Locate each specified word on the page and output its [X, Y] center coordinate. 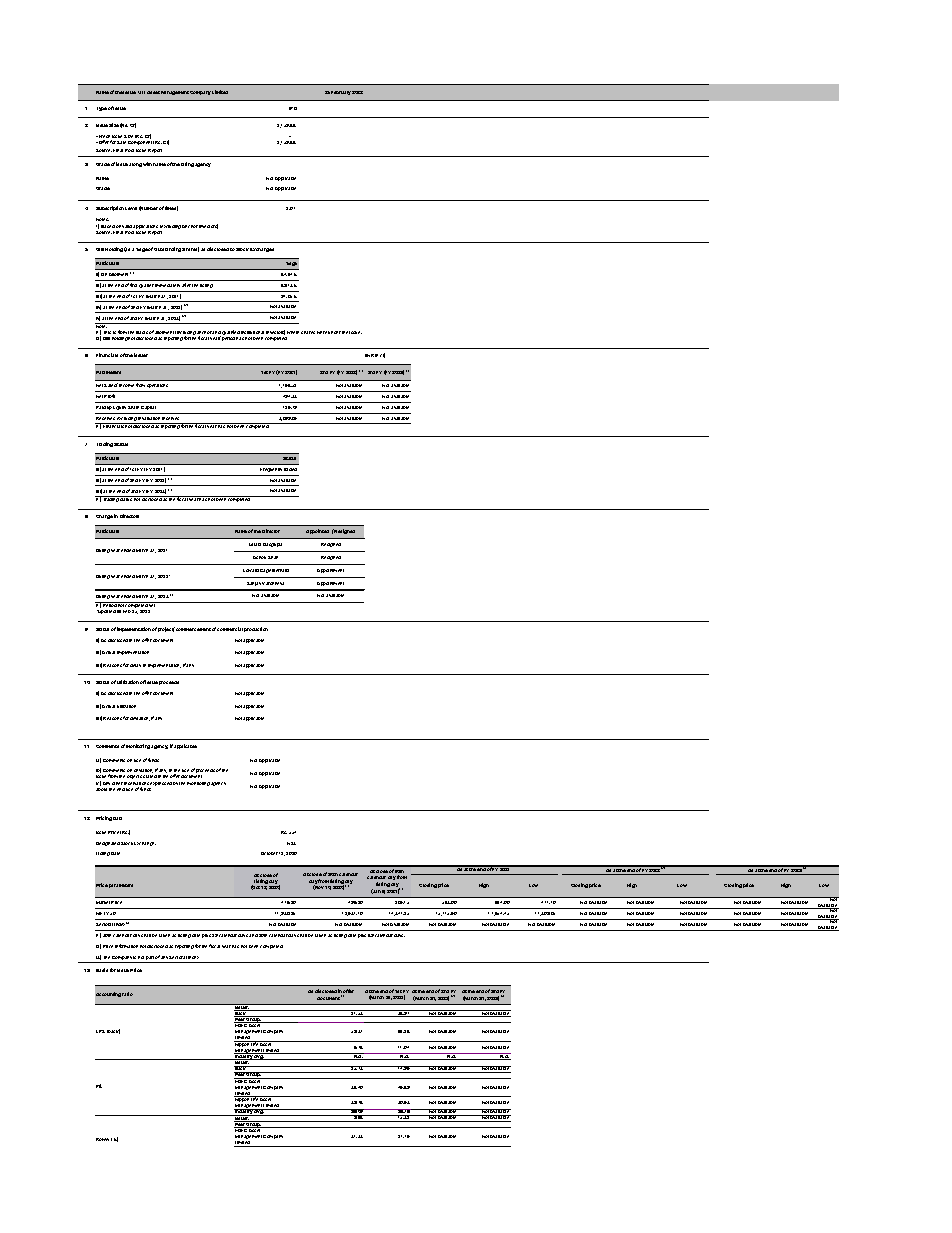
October [269, 853]
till [119, 611]
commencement [193, 629]
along [135, 165]
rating [187, 164]
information [126, 946]
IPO [293, 108]
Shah [273, 557]
